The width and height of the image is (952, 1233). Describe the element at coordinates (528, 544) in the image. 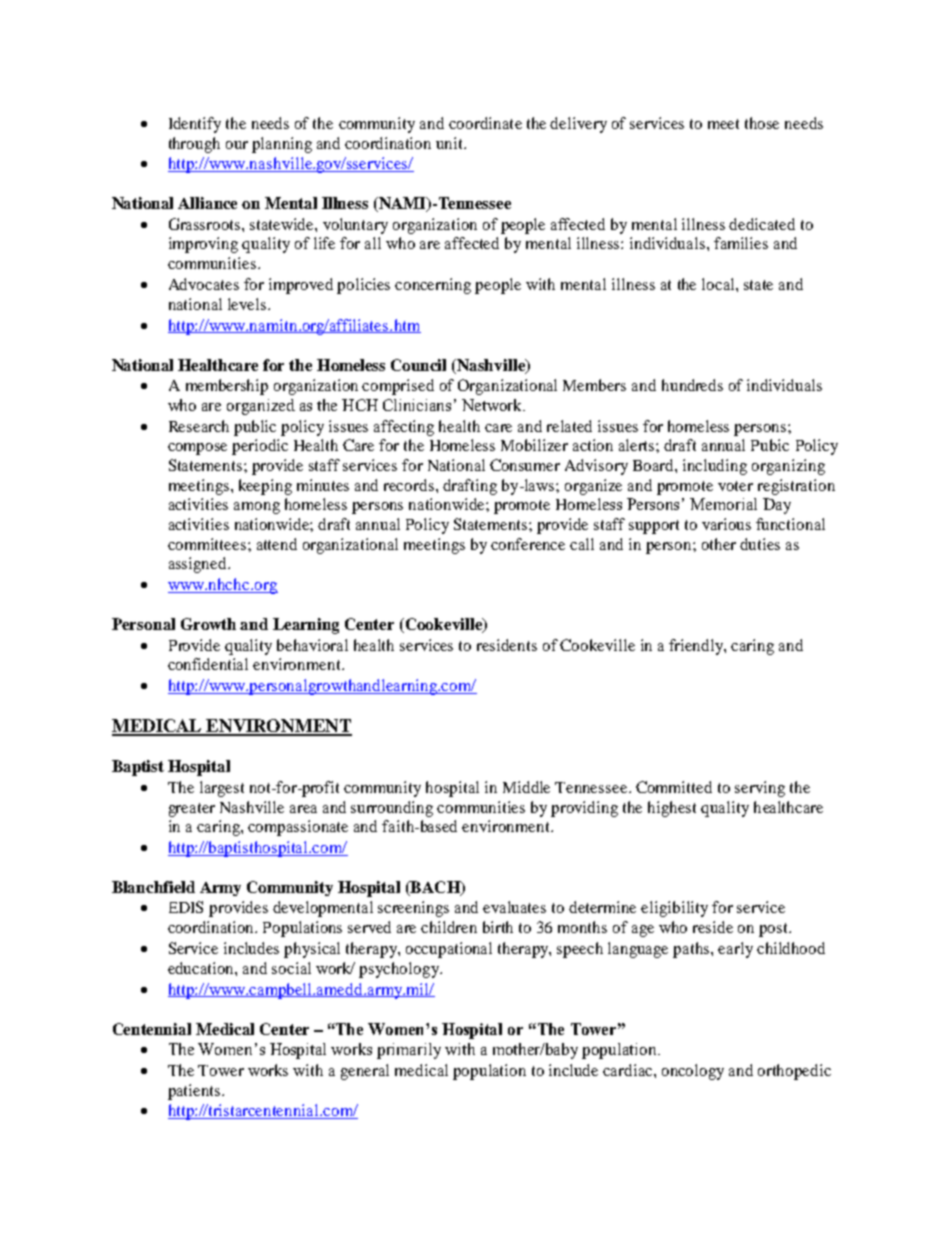

I see `conference` at that location.
